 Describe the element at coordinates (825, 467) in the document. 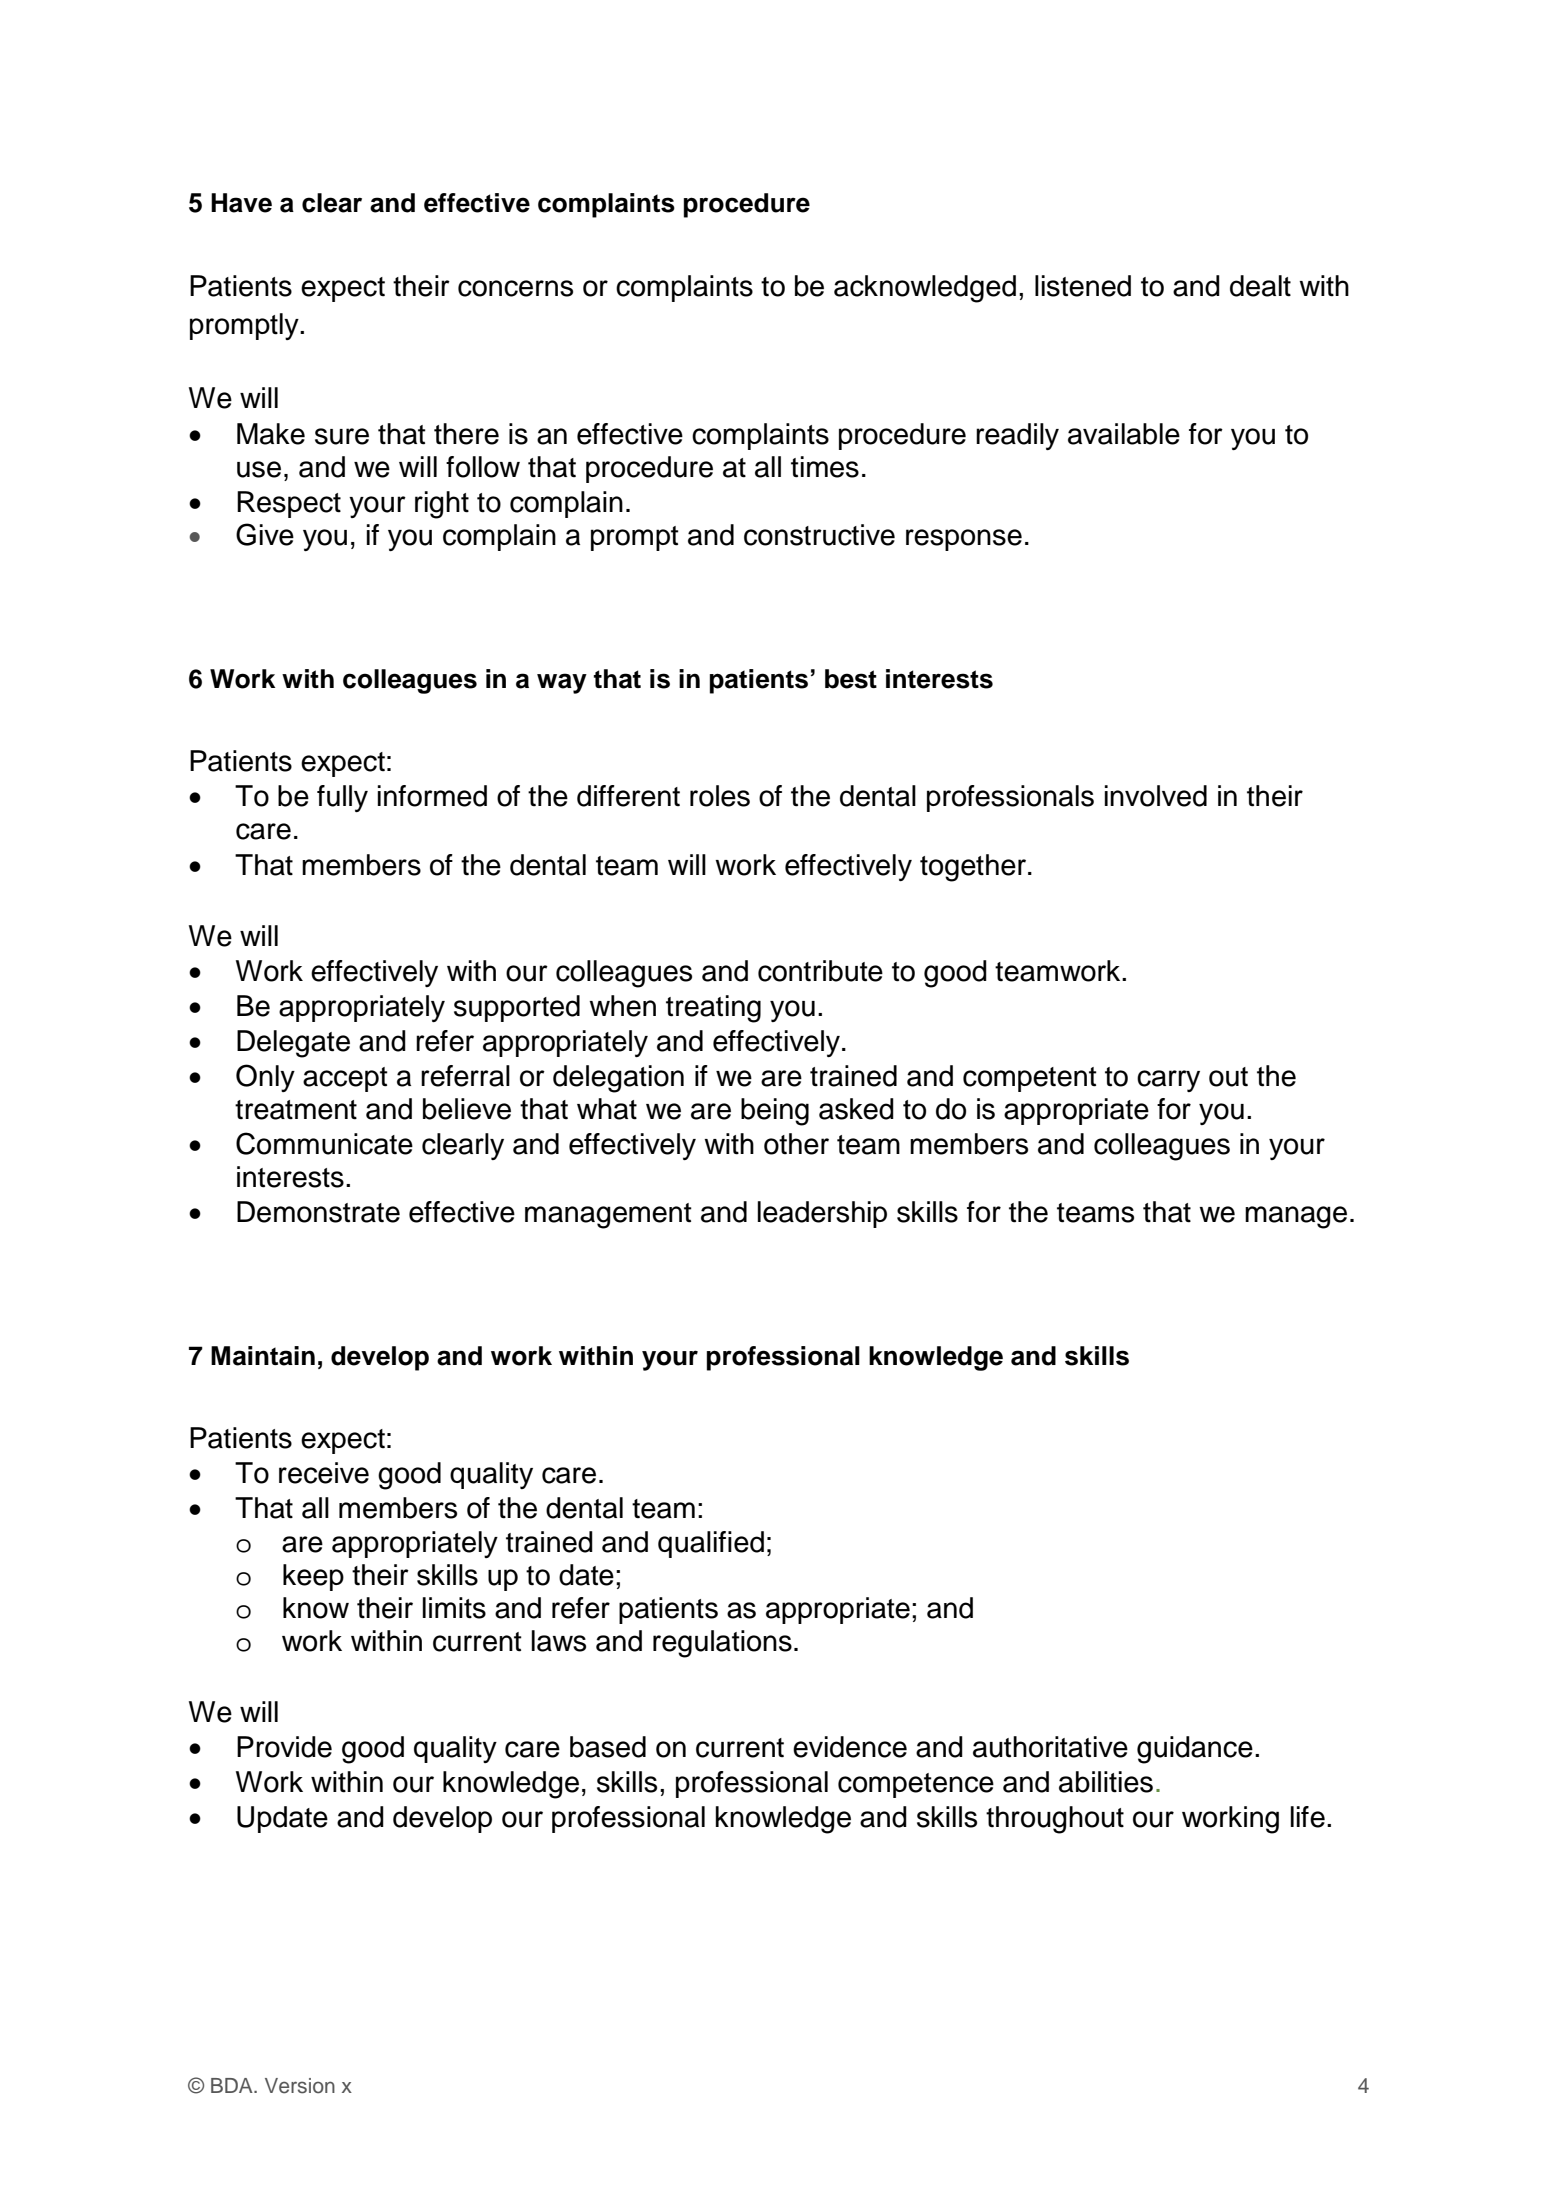

I see `times` at that location.
